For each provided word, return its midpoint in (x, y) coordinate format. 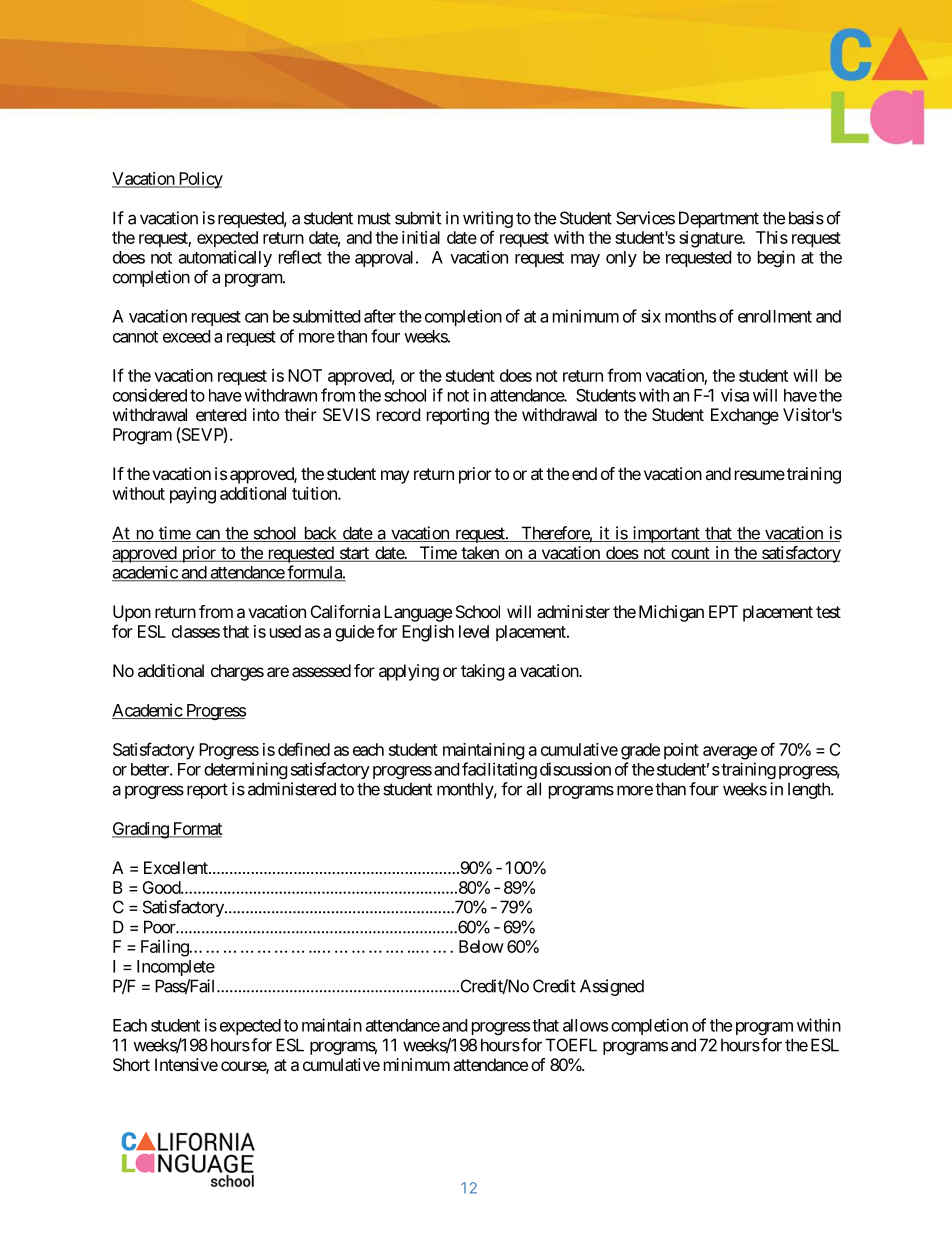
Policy (199, 180)
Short (131, 1064)
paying (193, 495)
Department (719, 219)
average (730, 753)
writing (488, 219)
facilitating (499, 770)
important (666, 534)
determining (246, 770)
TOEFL (571, 1045)
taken (480, 554)
